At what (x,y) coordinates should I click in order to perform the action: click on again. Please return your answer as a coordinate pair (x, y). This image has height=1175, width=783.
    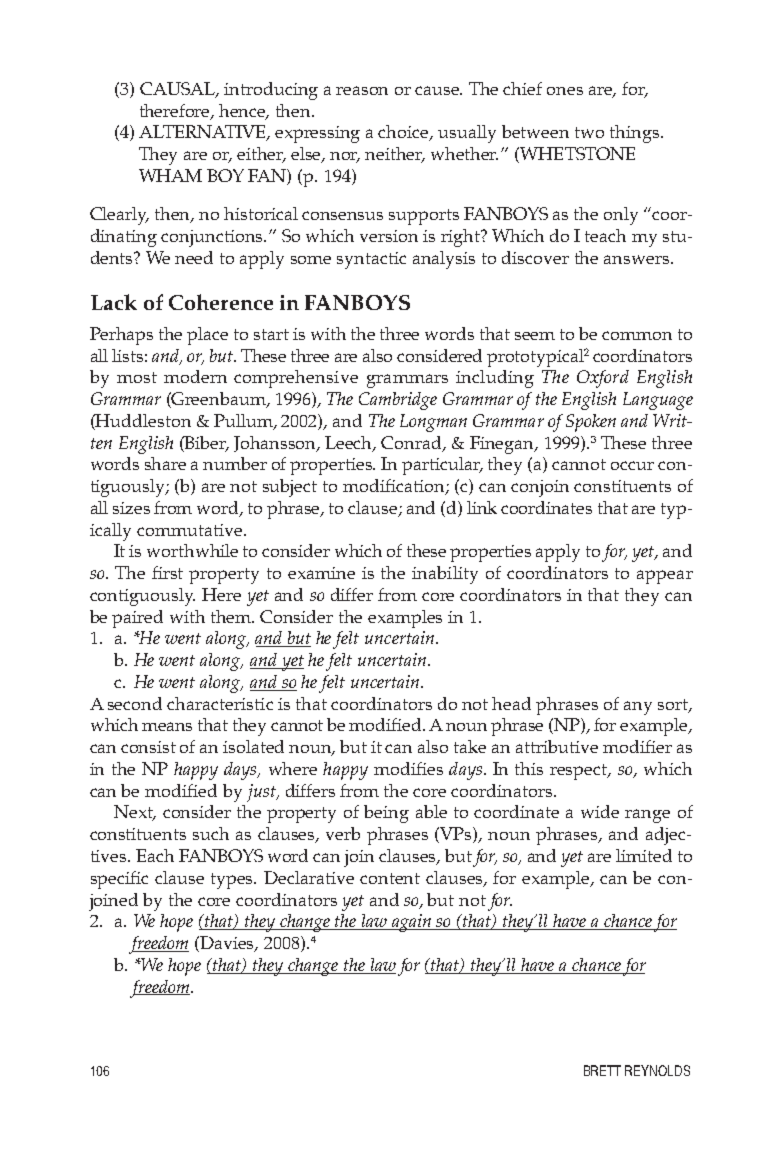
    Looking at the image, I should click on (412, 923).
